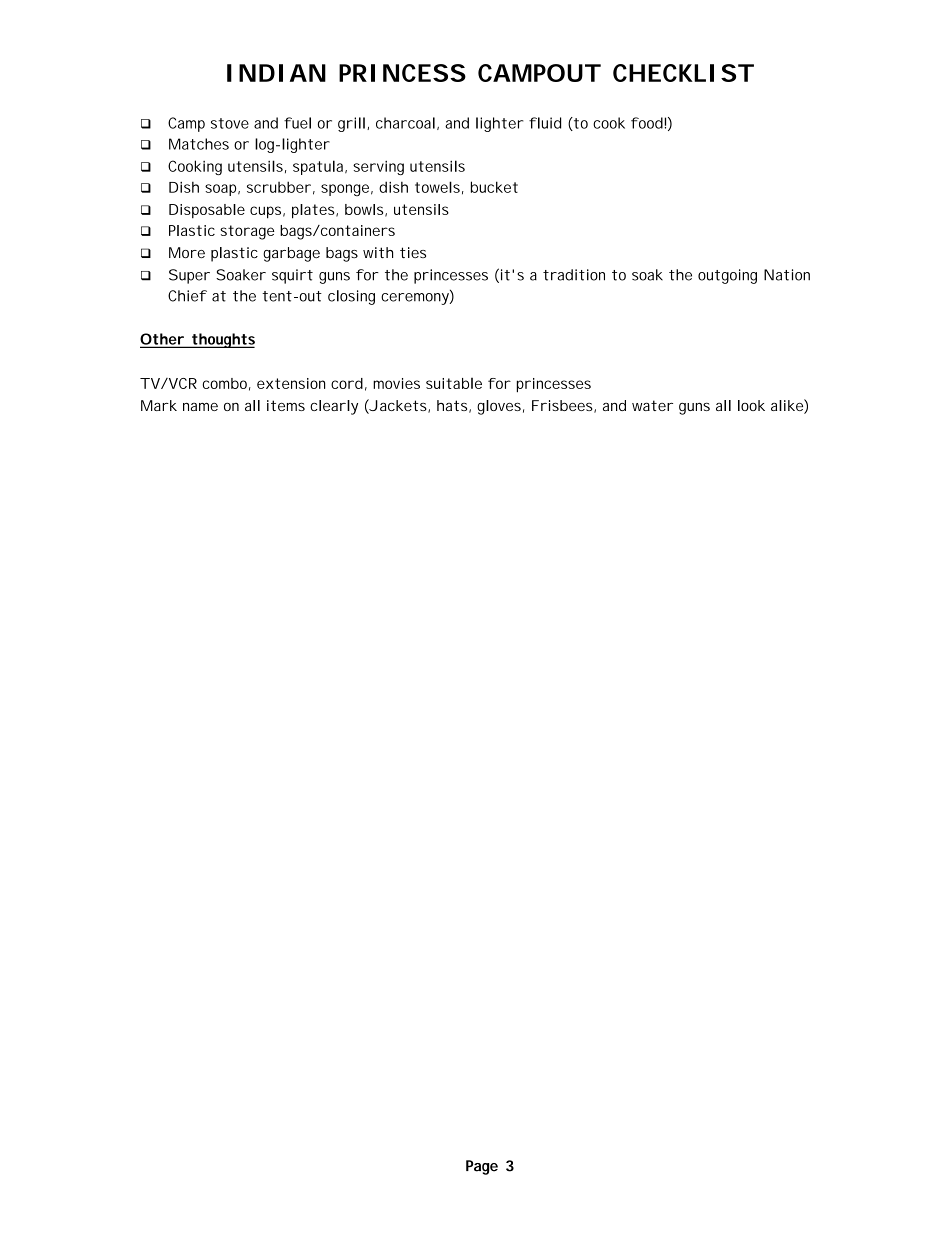  I want to click on storage, so click(247, 232).
